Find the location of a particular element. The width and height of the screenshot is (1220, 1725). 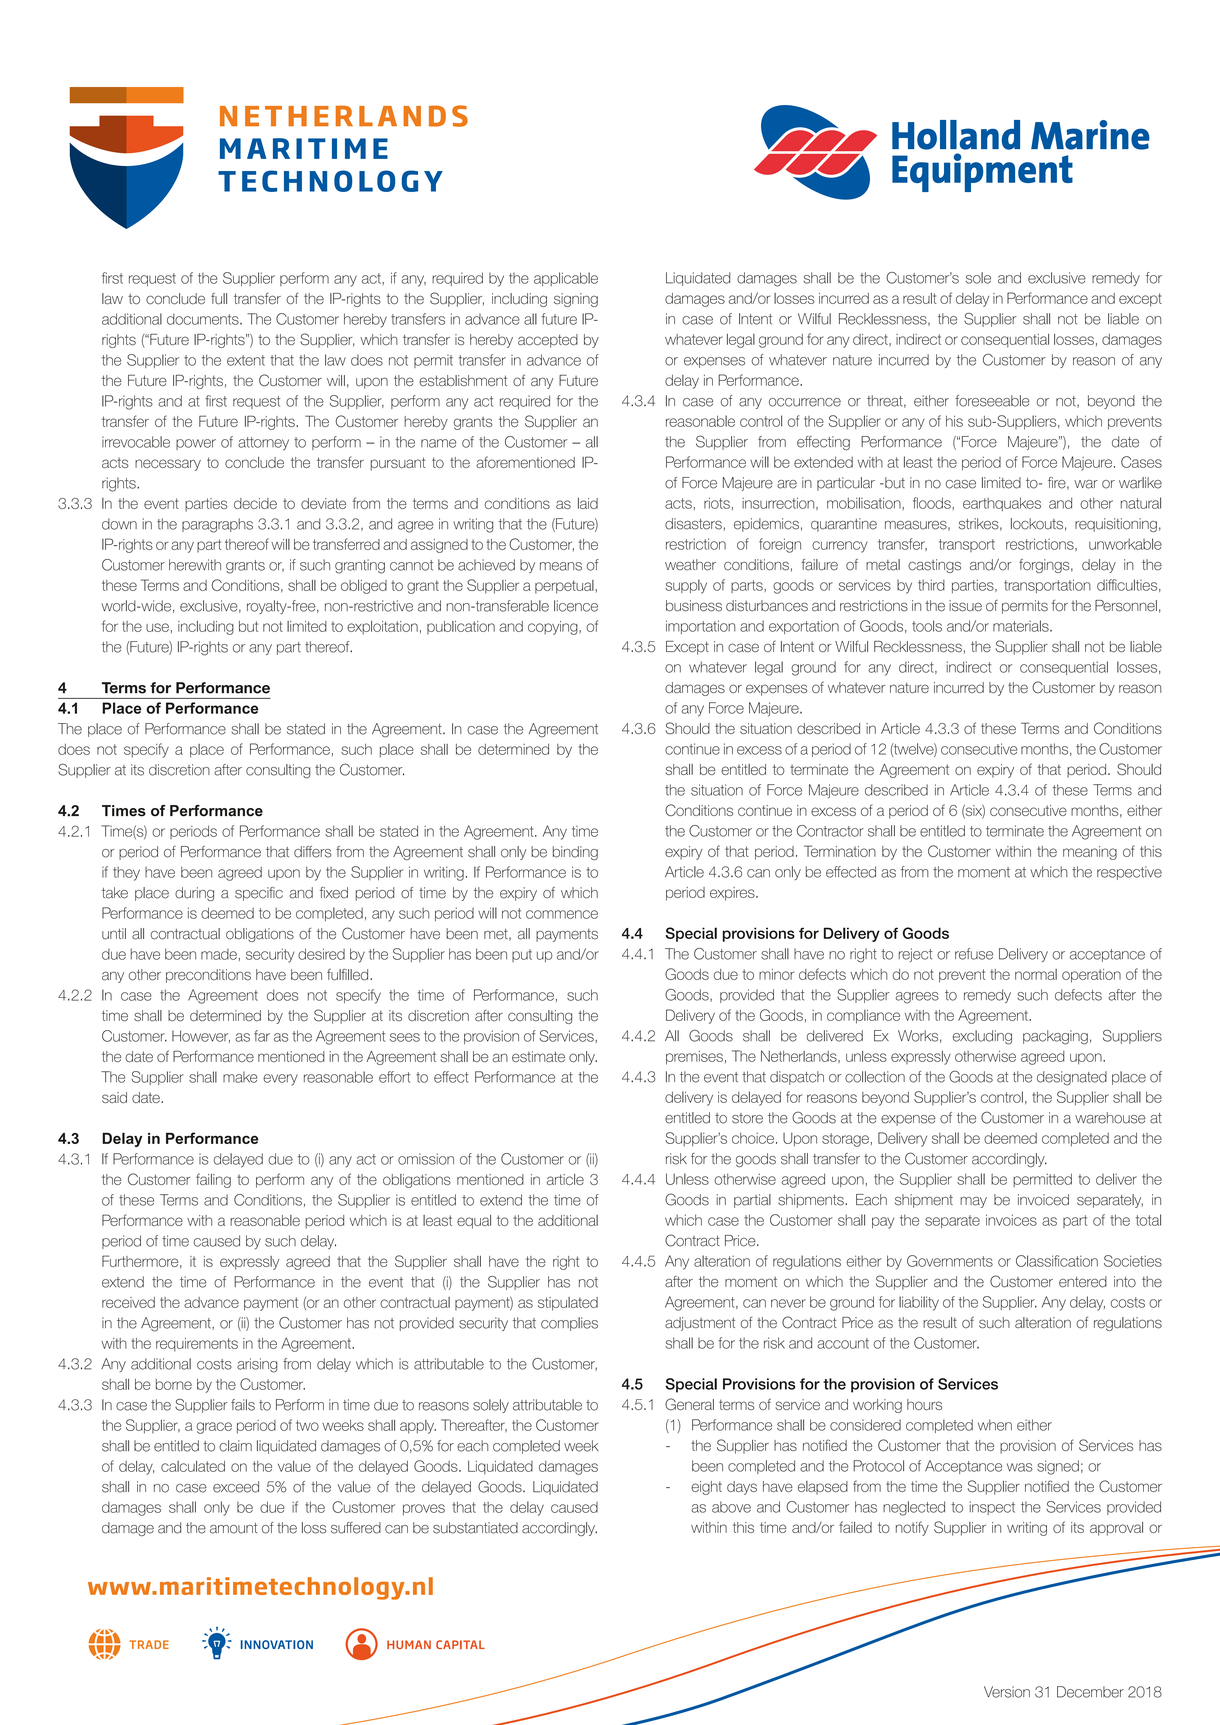

signing is located at coordinates (576, 300).
